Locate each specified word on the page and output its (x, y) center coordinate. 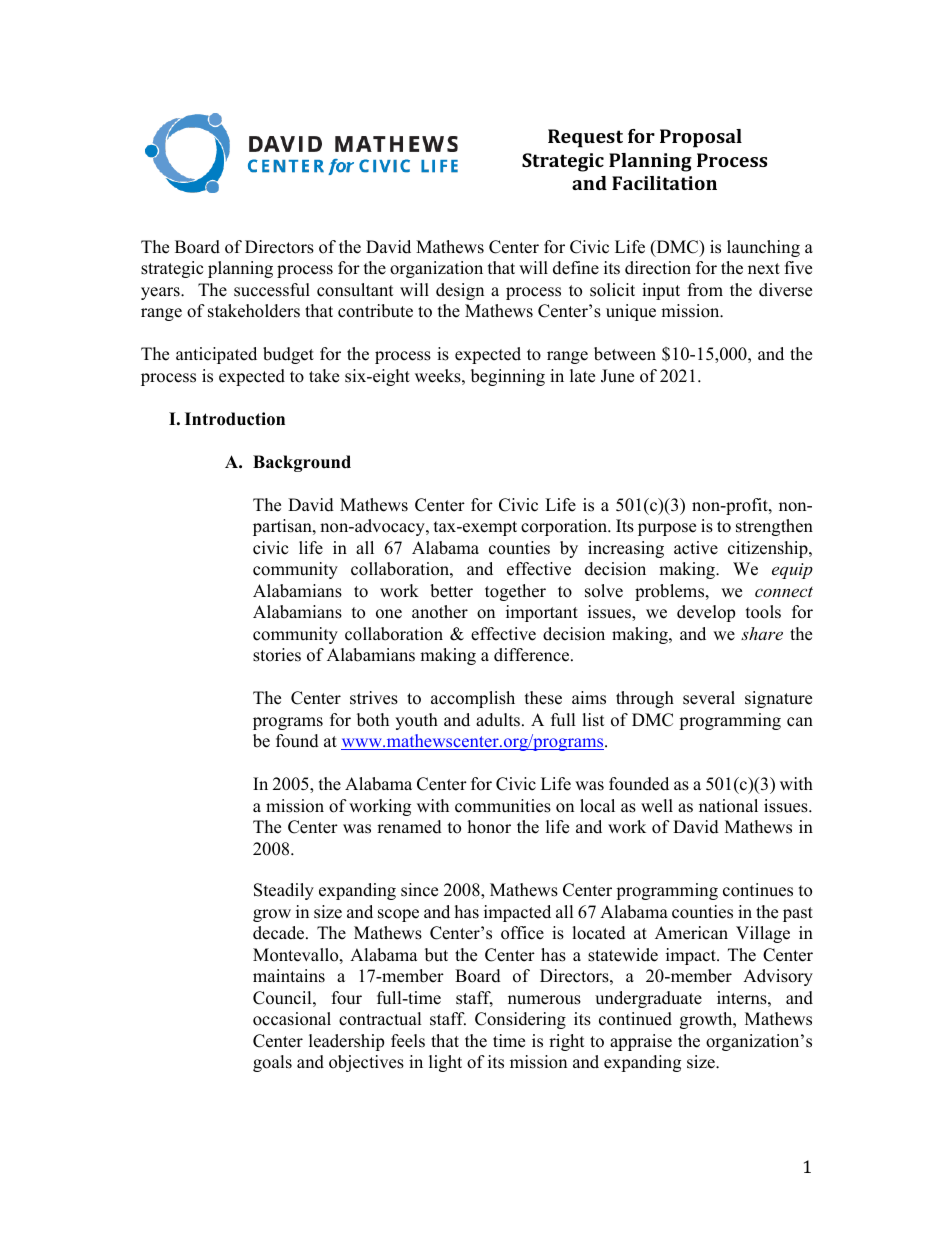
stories (277, 655)
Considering (520, 1020)
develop (706, 613)
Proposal (701, 138)
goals (272, 1063)
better (451, 591)
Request (585, 138)
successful (272, 290)
